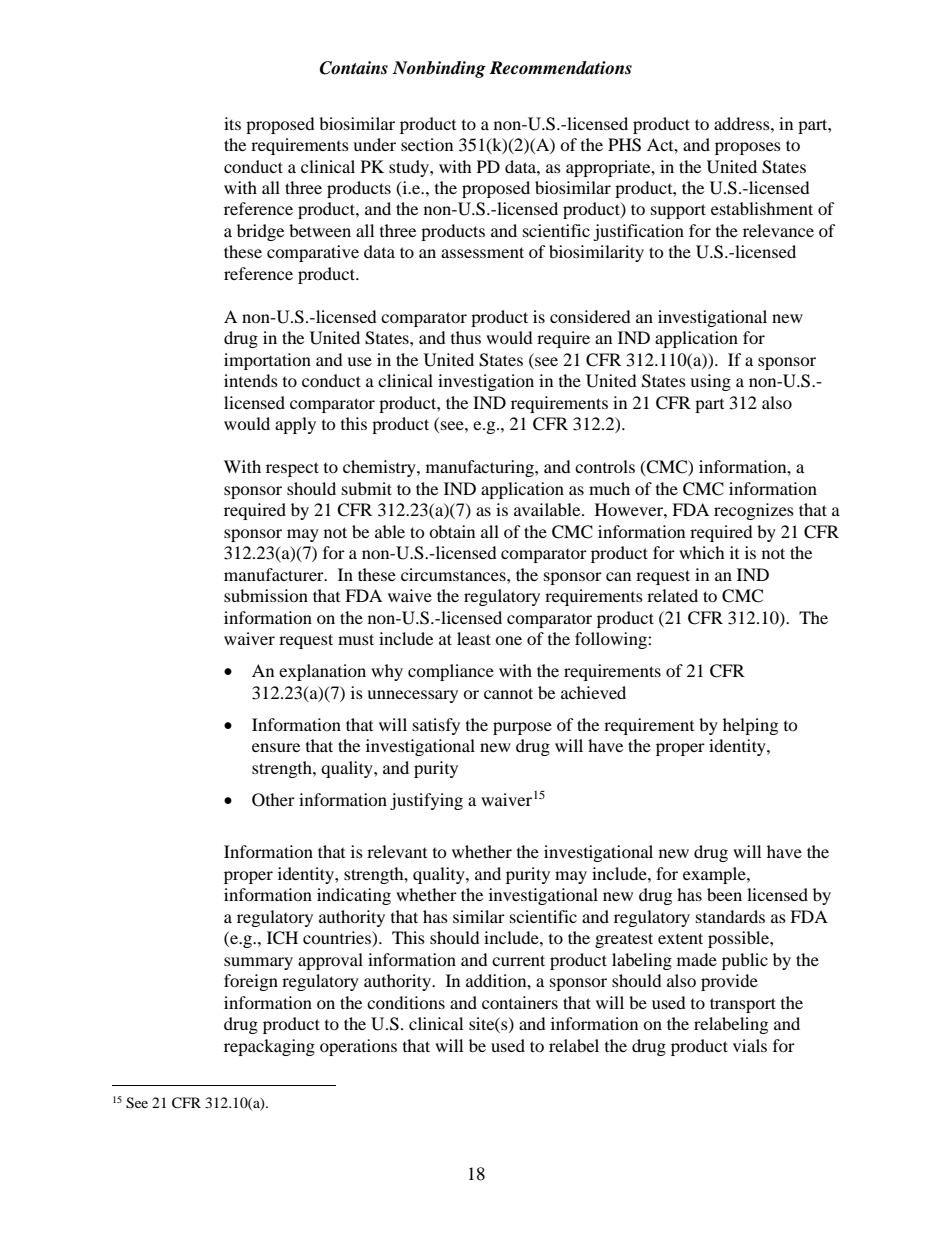 Image resolution: width=952 pixels, height=1233 pixels. Describe the element at coordinates (454, 574) in the document. I see `circumstances` at that location.
